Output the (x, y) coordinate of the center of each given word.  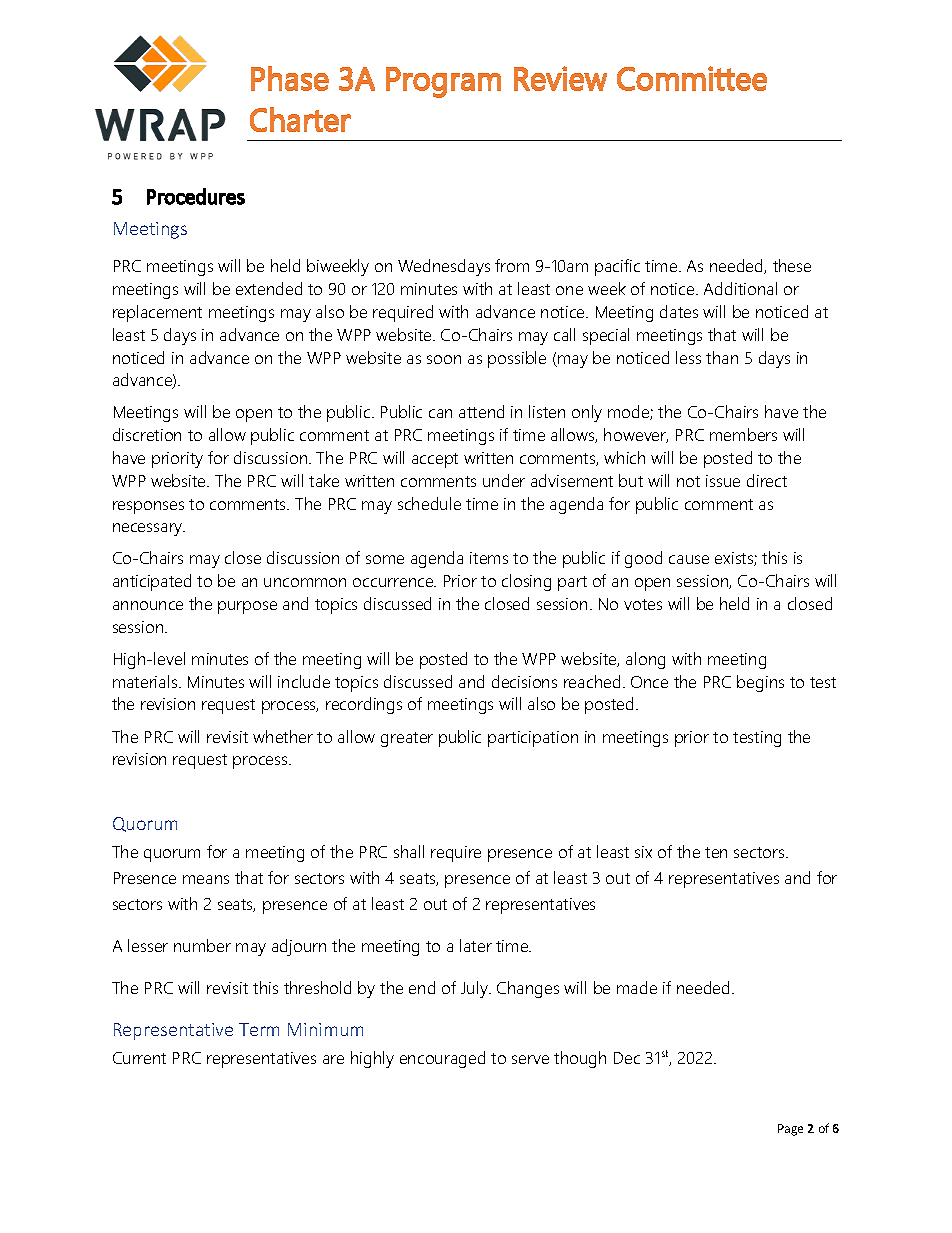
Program (443, 82)
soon (444, 359)
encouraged (442, 1059)
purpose (247, 607)
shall (409, 851)
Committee (692, 78)
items (489, 558)
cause (689, 559)
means (206, 879)
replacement (157, 313)
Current (139, 1058)
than (722, 357)
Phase (290, 78)
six (643, 852)
